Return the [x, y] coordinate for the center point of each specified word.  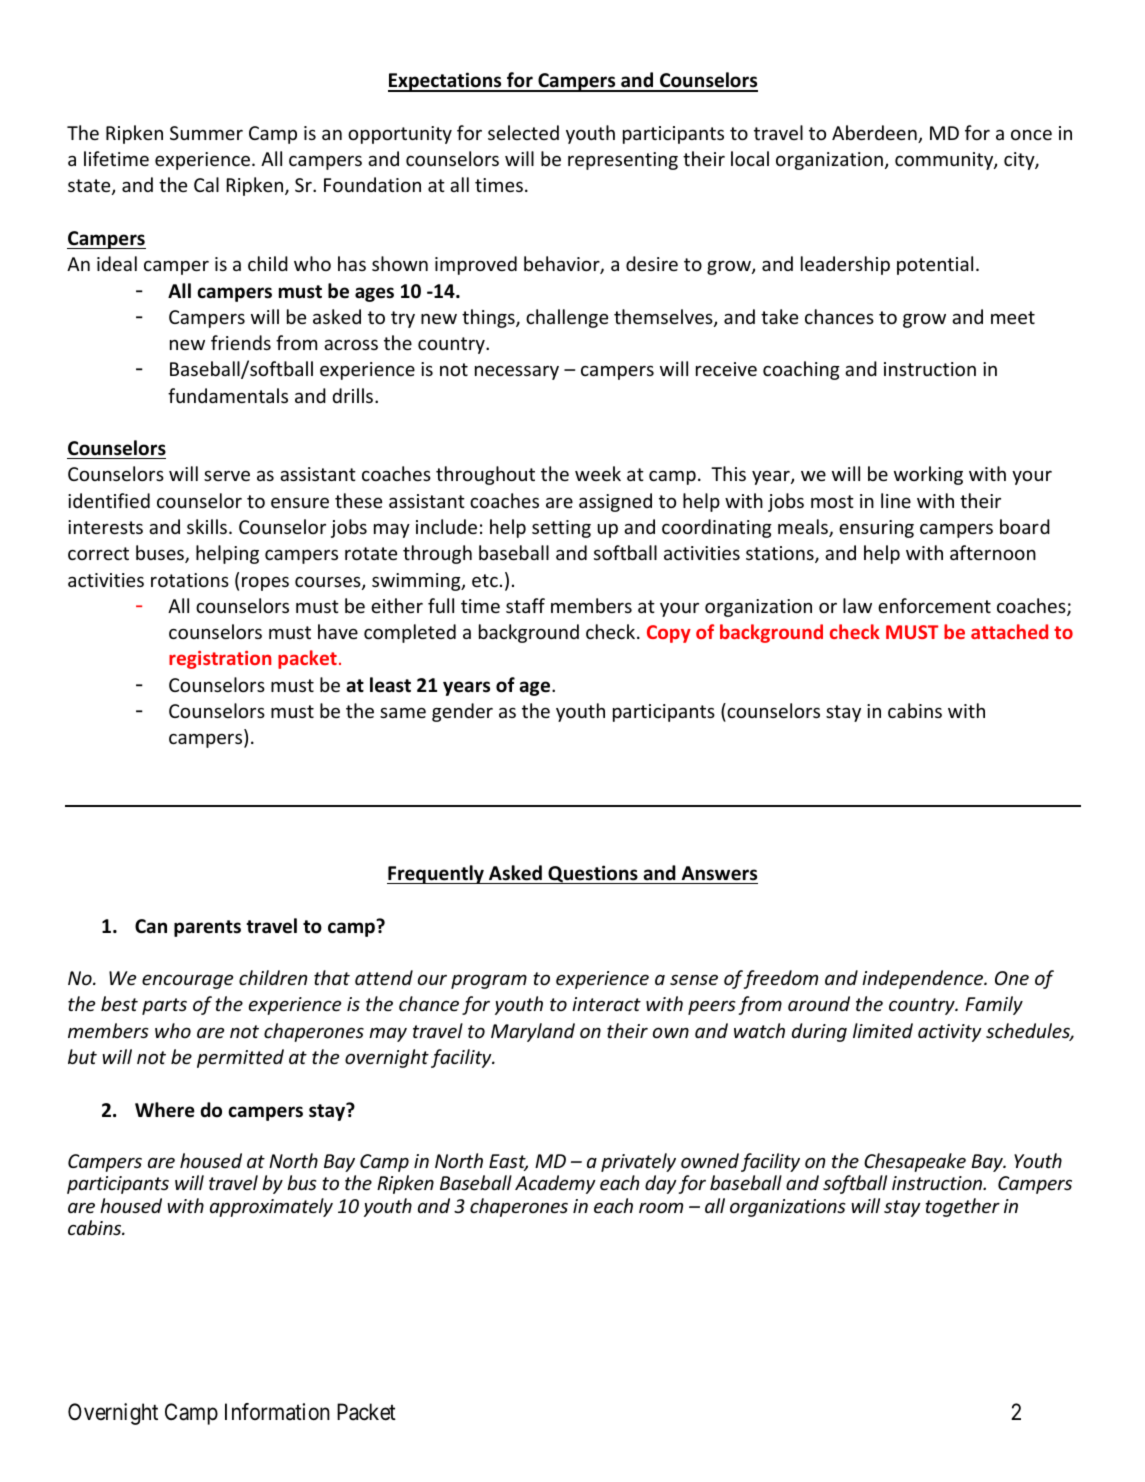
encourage [187, 981]
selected [523, 132]
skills [208, 526]
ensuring [876, 529]
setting [561, 529]
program [489, 981]
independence [924, 979]
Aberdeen [875, 134]
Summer [206, 133]
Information [277, 1412]
